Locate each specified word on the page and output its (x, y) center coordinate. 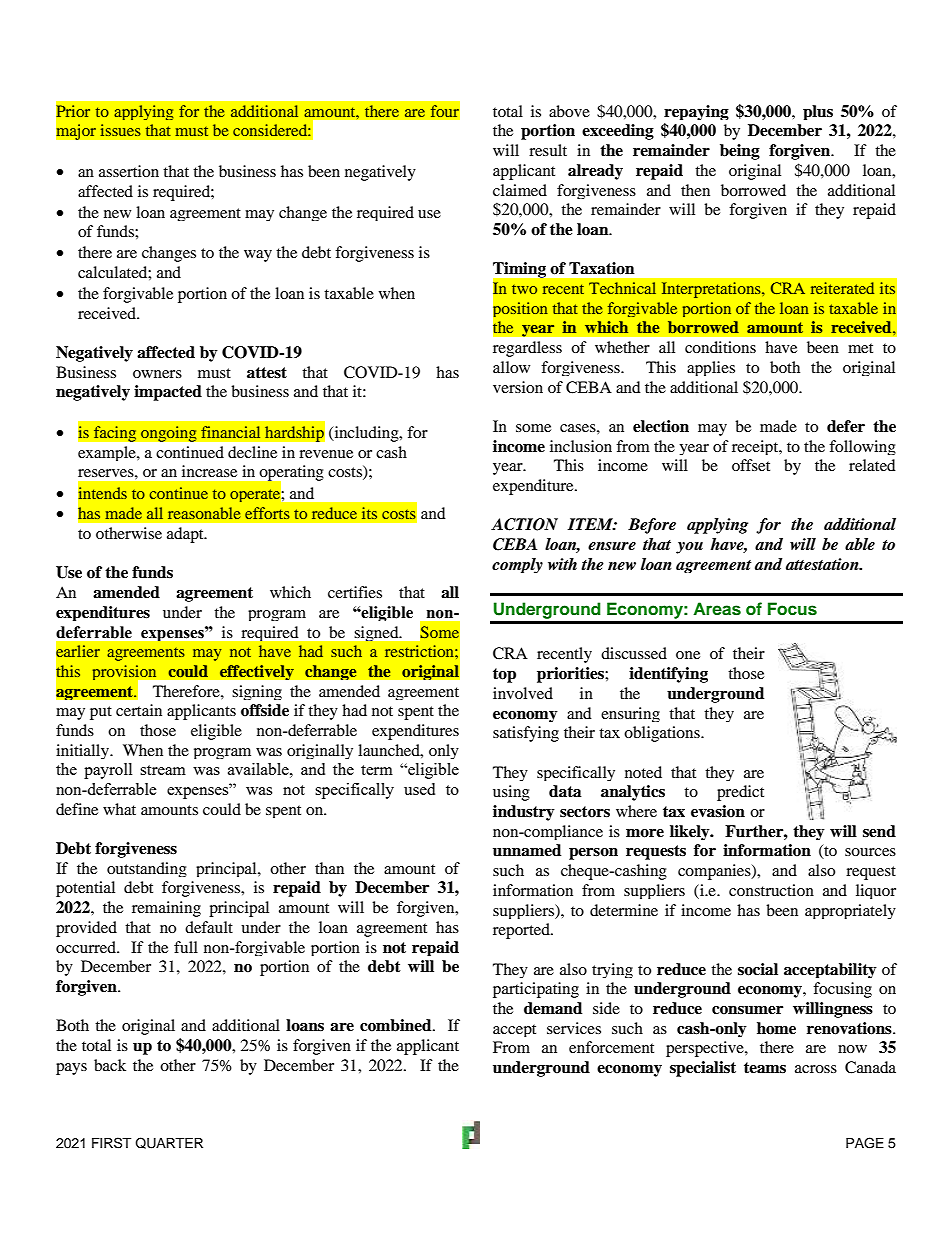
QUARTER (169, 1143)
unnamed (527, 850)
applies (711, 368)
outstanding (147, 869)
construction (771, 890)
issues (121, 130)
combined (397, 1025)
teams (765, 1068)
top (504, 675)
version (518, 387)
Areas (717, 609)
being (740, 152)
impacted (168, 393)
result (548, 150)
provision (126, 674)
